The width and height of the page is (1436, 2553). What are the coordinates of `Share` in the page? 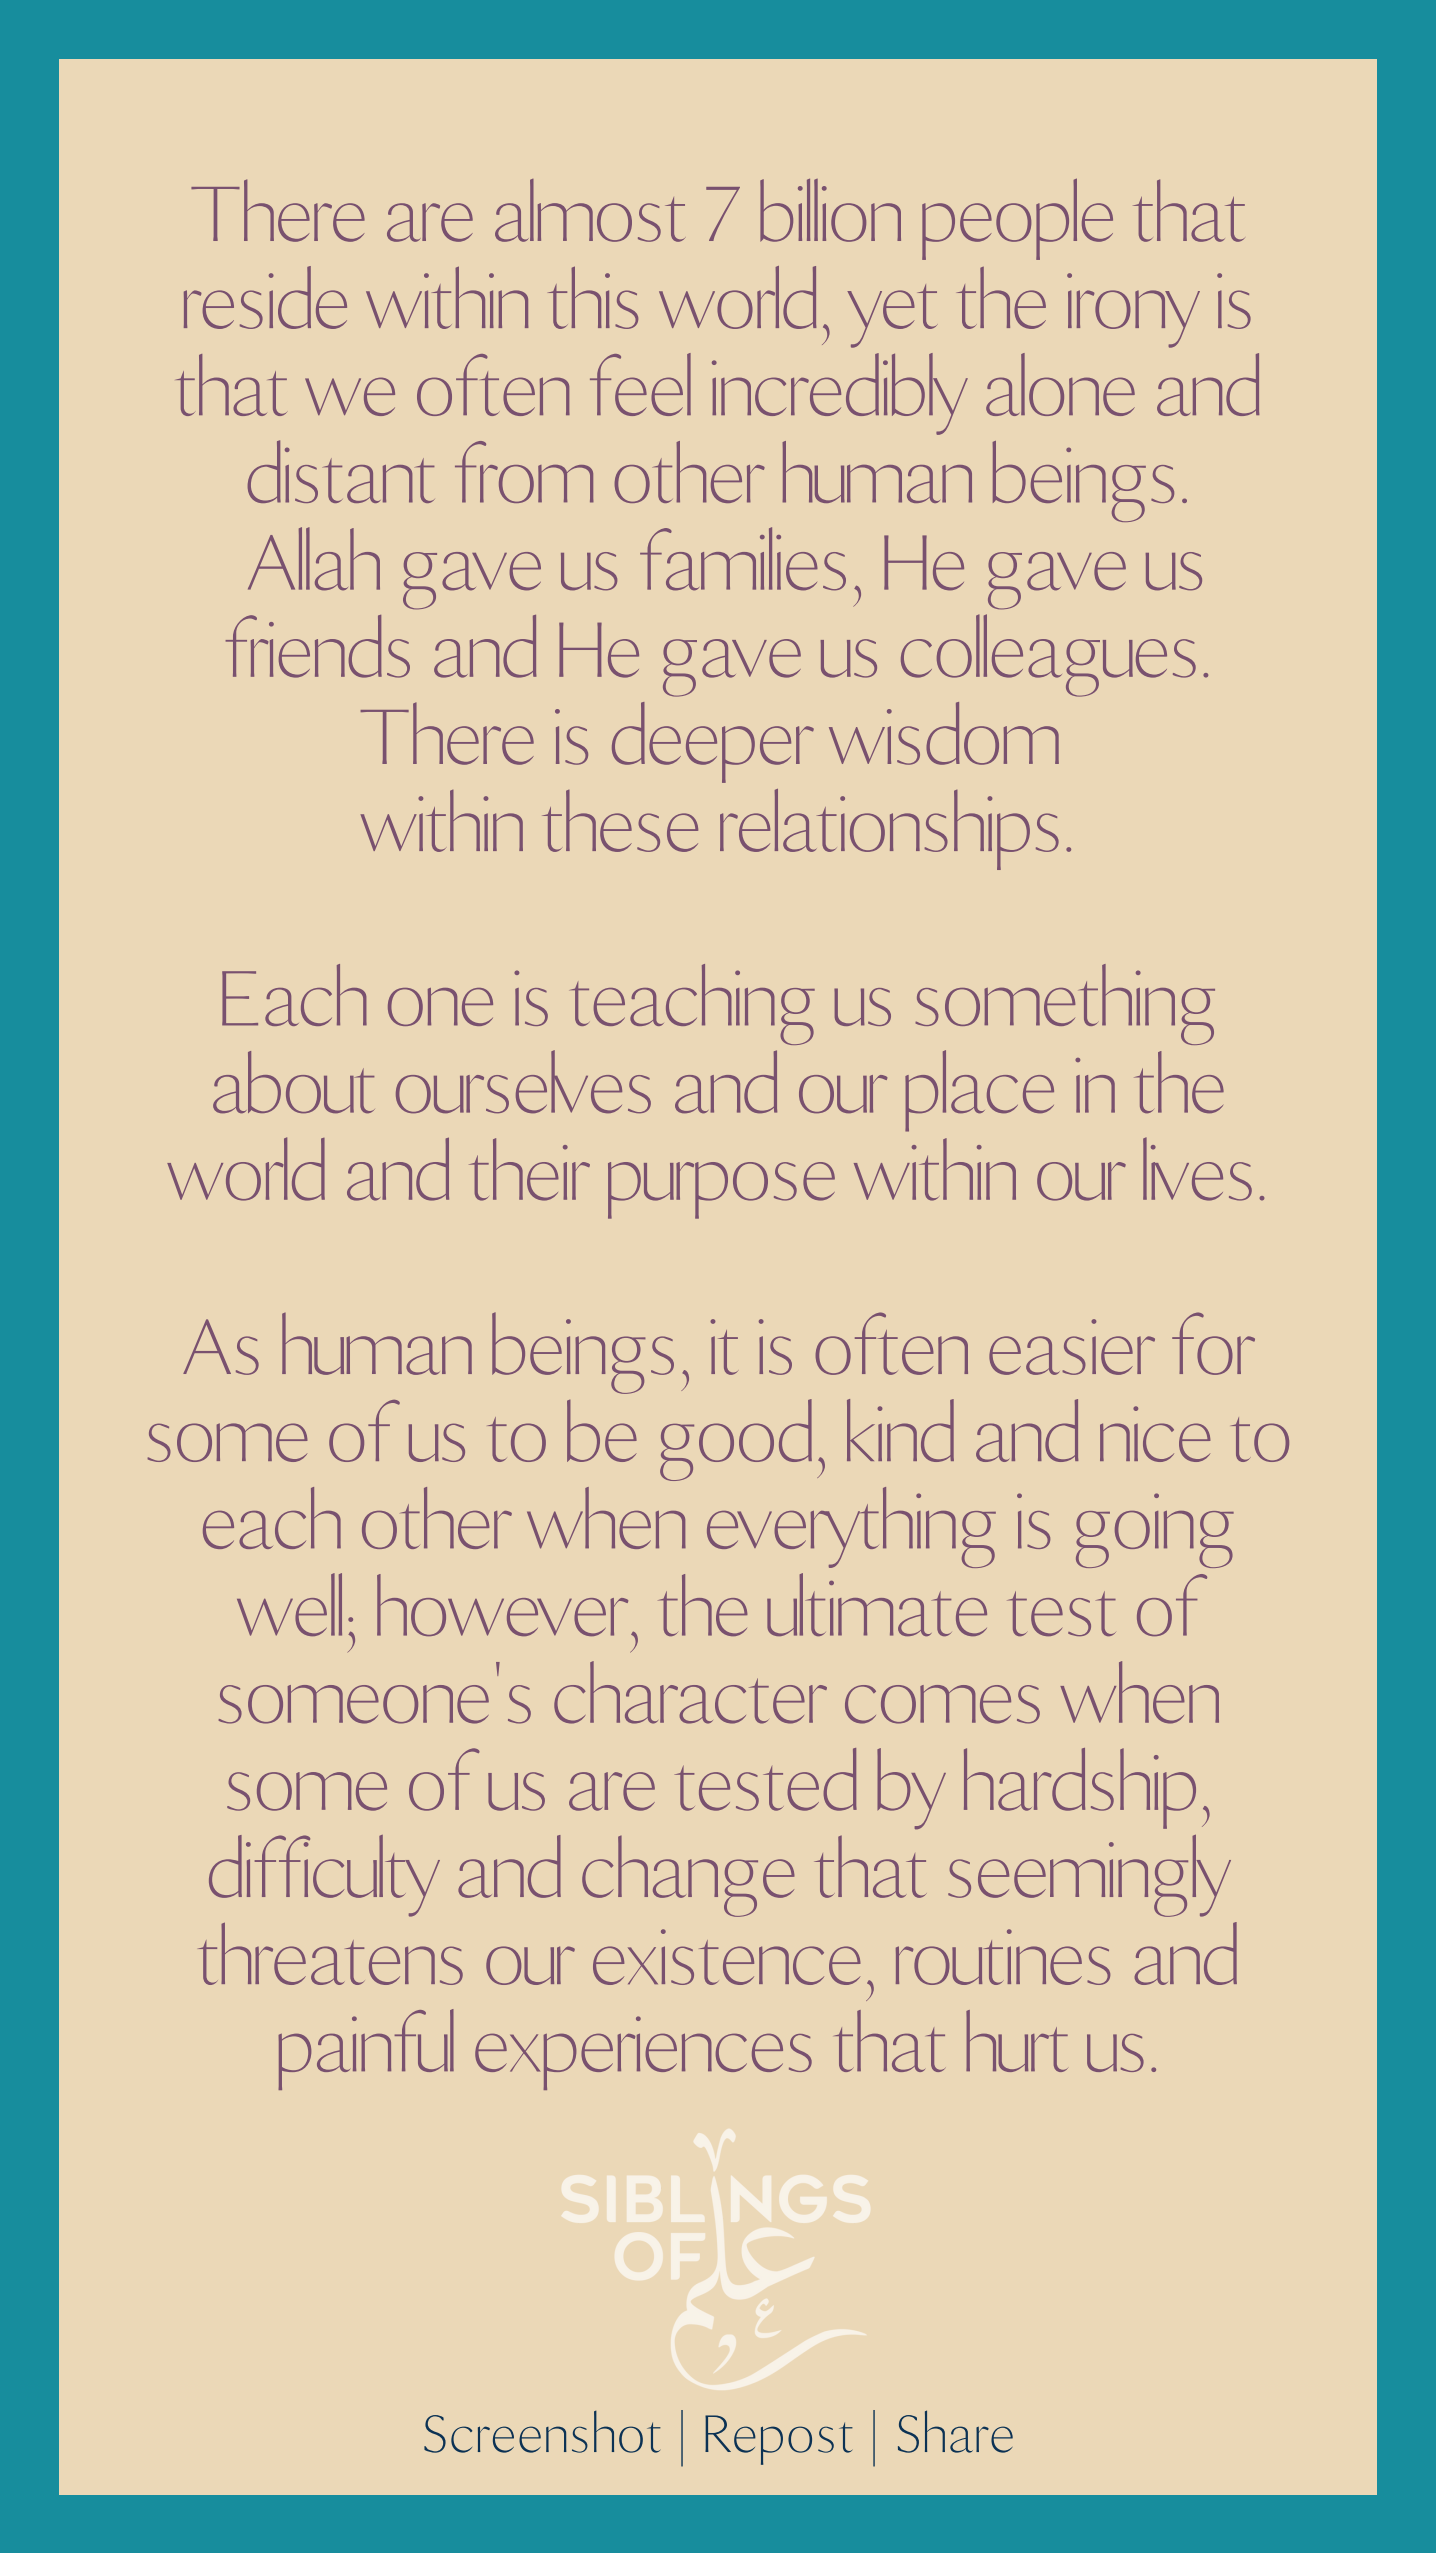 It's located at (955, 2431).
